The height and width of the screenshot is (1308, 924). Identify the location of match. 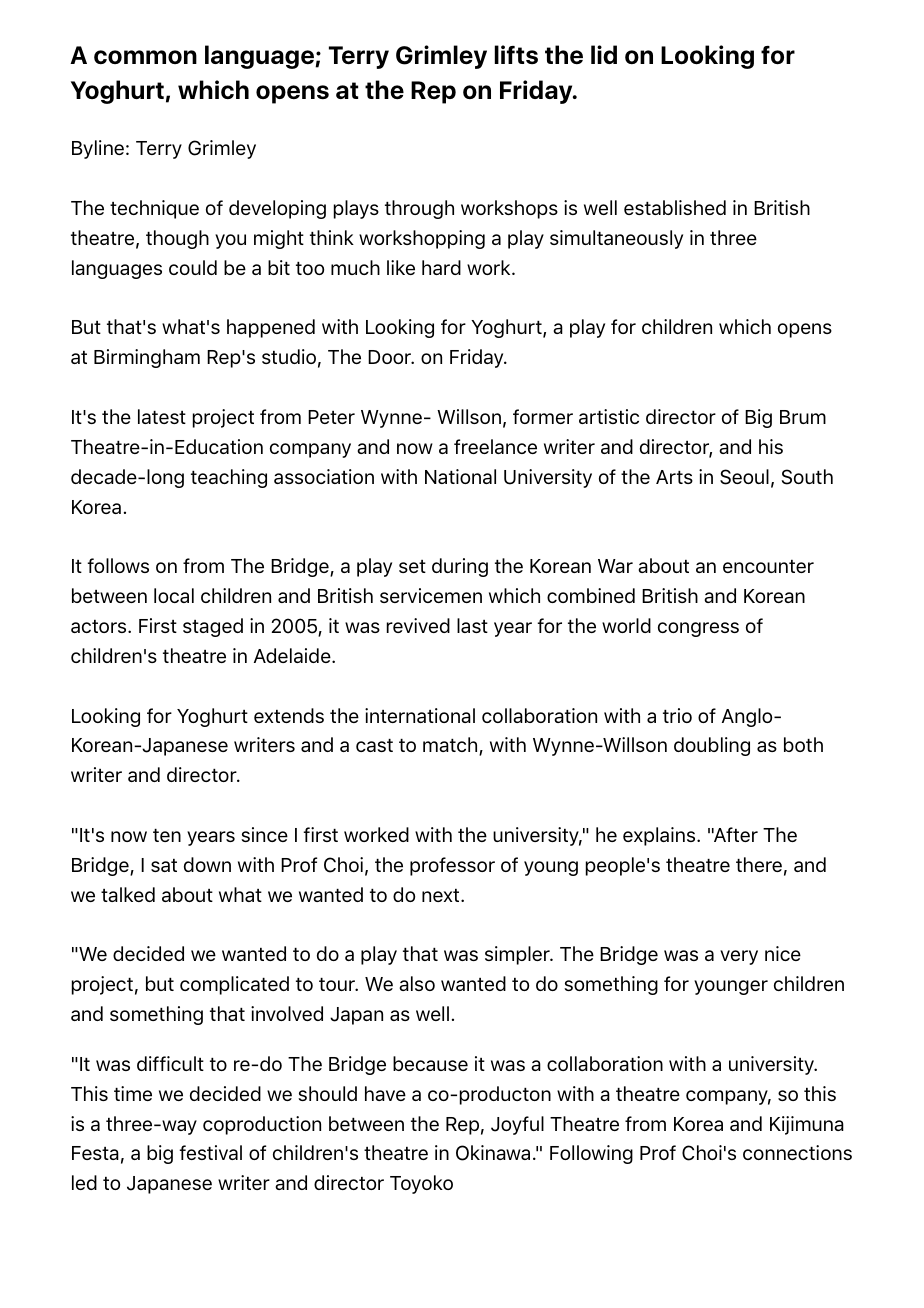
(451, 746).
